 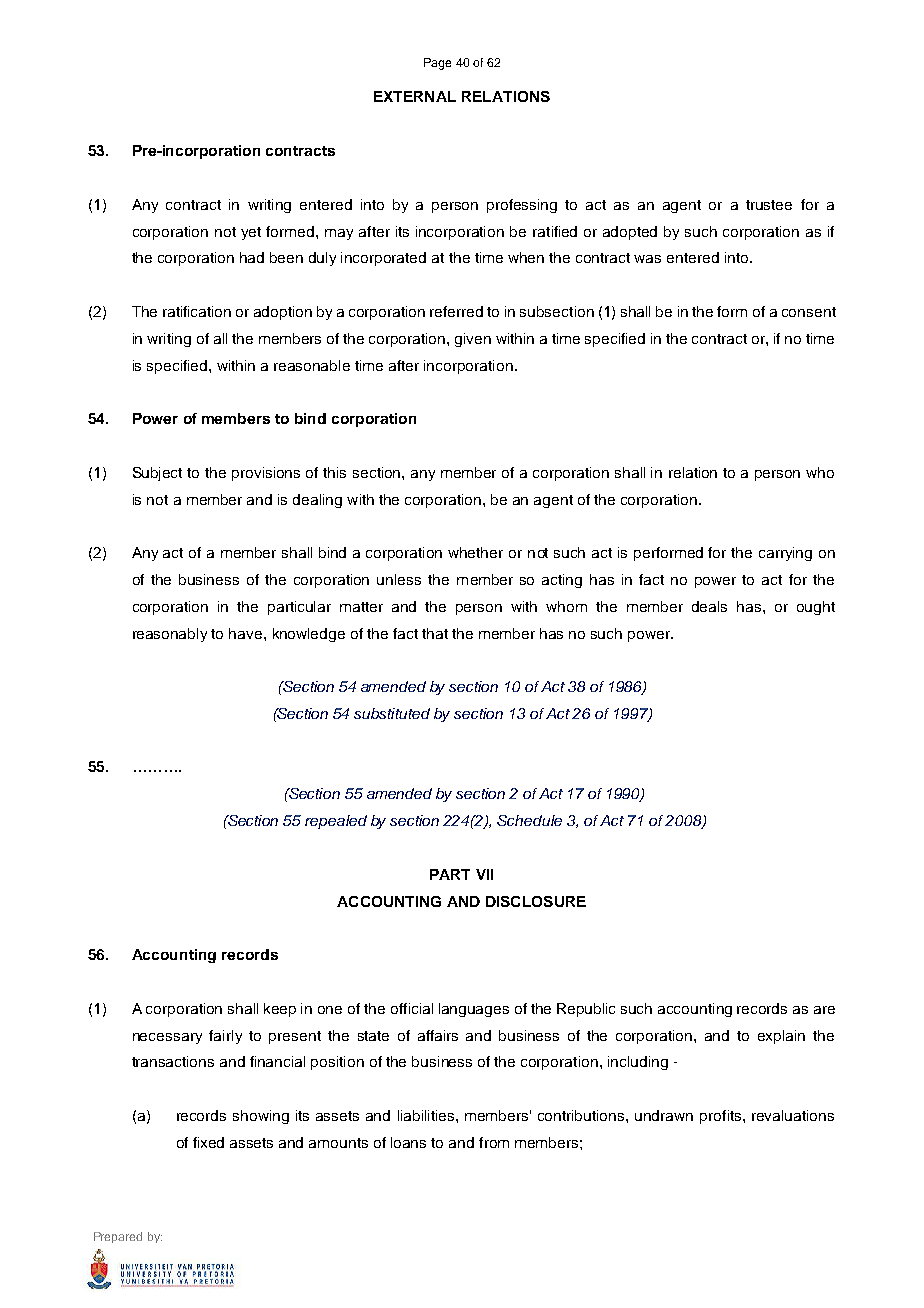 I want to click on deals, so click(x=709, y=606).
